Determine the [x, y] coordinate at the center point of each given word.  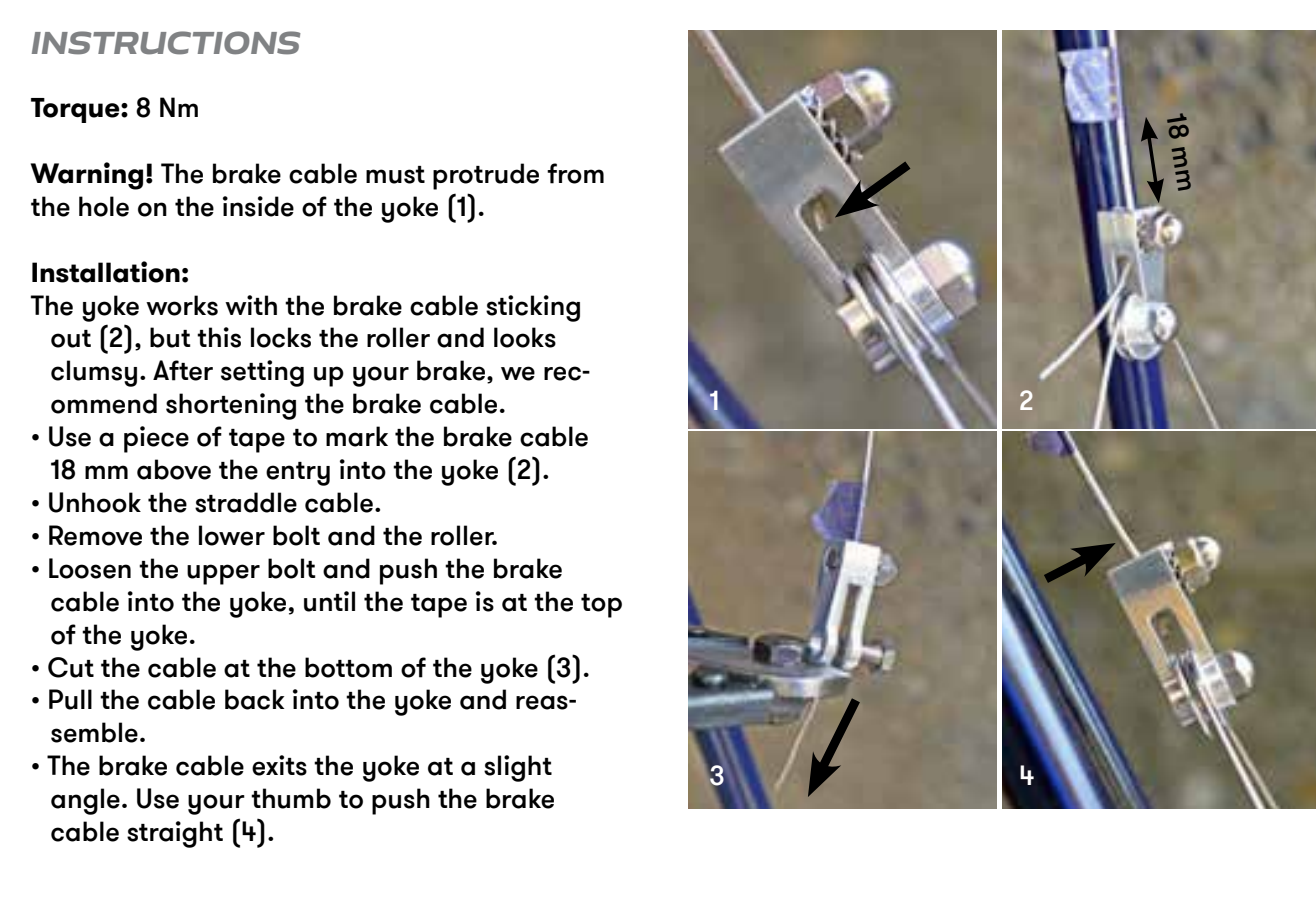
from [575, 173]
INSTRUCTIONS [166, 43]
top [601, 606]
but [170, 337]
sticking [533, 308]
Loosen [90, 568]
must [395, 175]
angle [85, 801]
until [329, 601]
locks [281, 337]
